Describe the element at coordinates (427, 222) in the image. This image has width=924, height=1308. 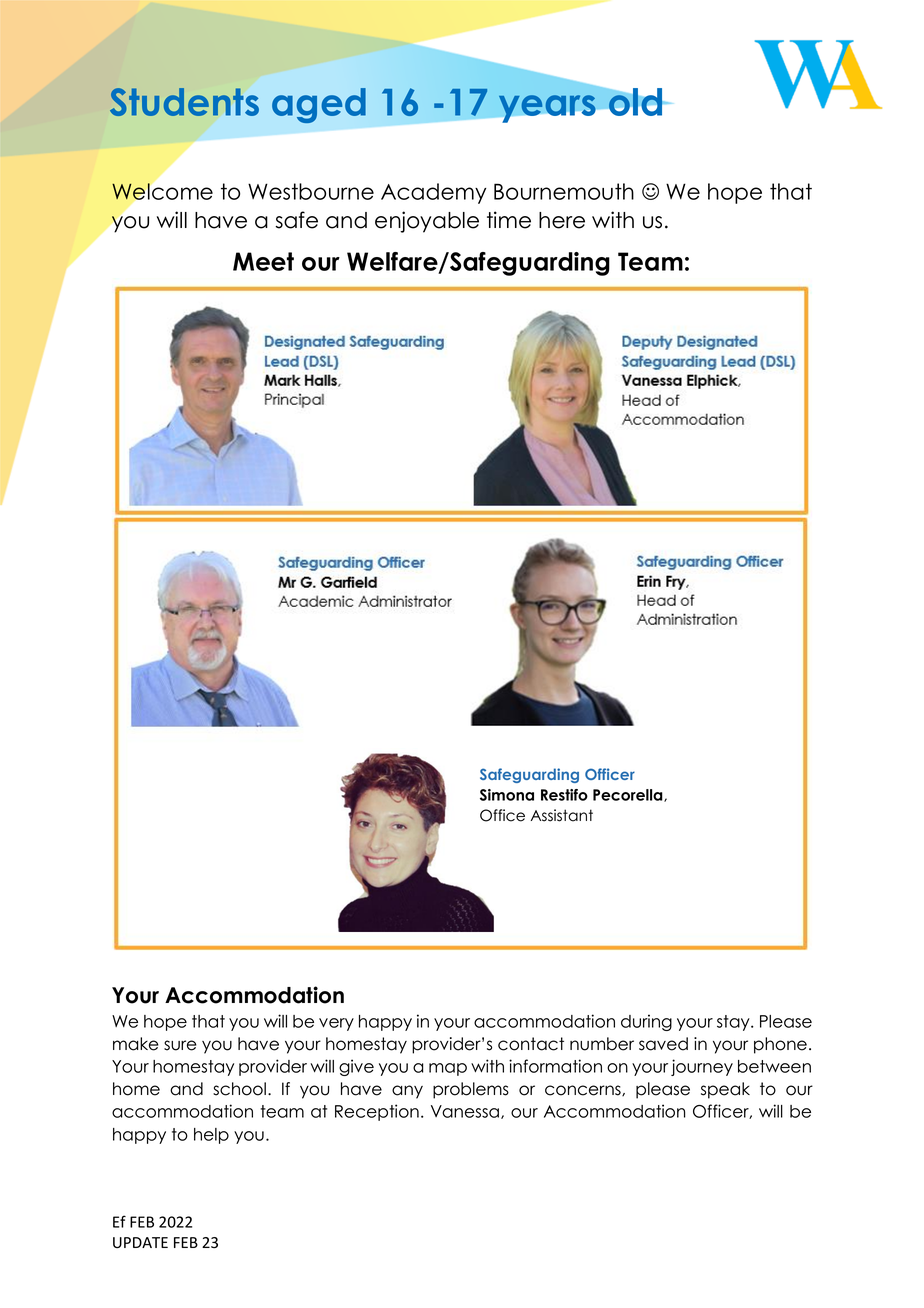
I see `enjoyable` at that location.
